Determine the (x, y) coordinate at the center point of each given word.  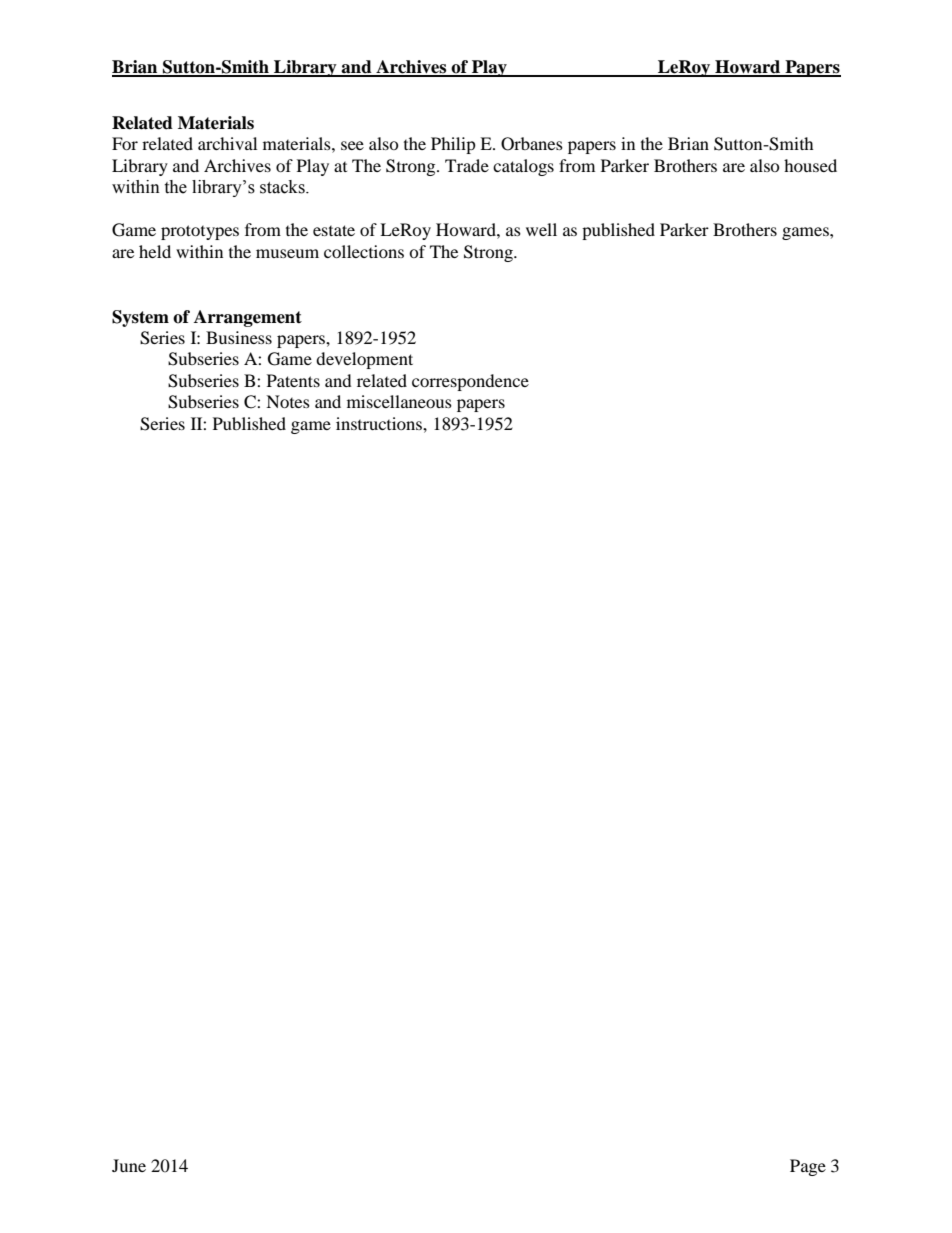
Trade (467, 165)
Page (808, 1167)
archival (227, 143)
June (129, 1165)
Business (239, 337)
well (541, 229)
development (364, 360)
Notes (288, 401)
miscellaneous (399, 401)
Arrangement (248, 318)
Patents (293, 380)
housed (810, 165)
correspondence (470, 382)
